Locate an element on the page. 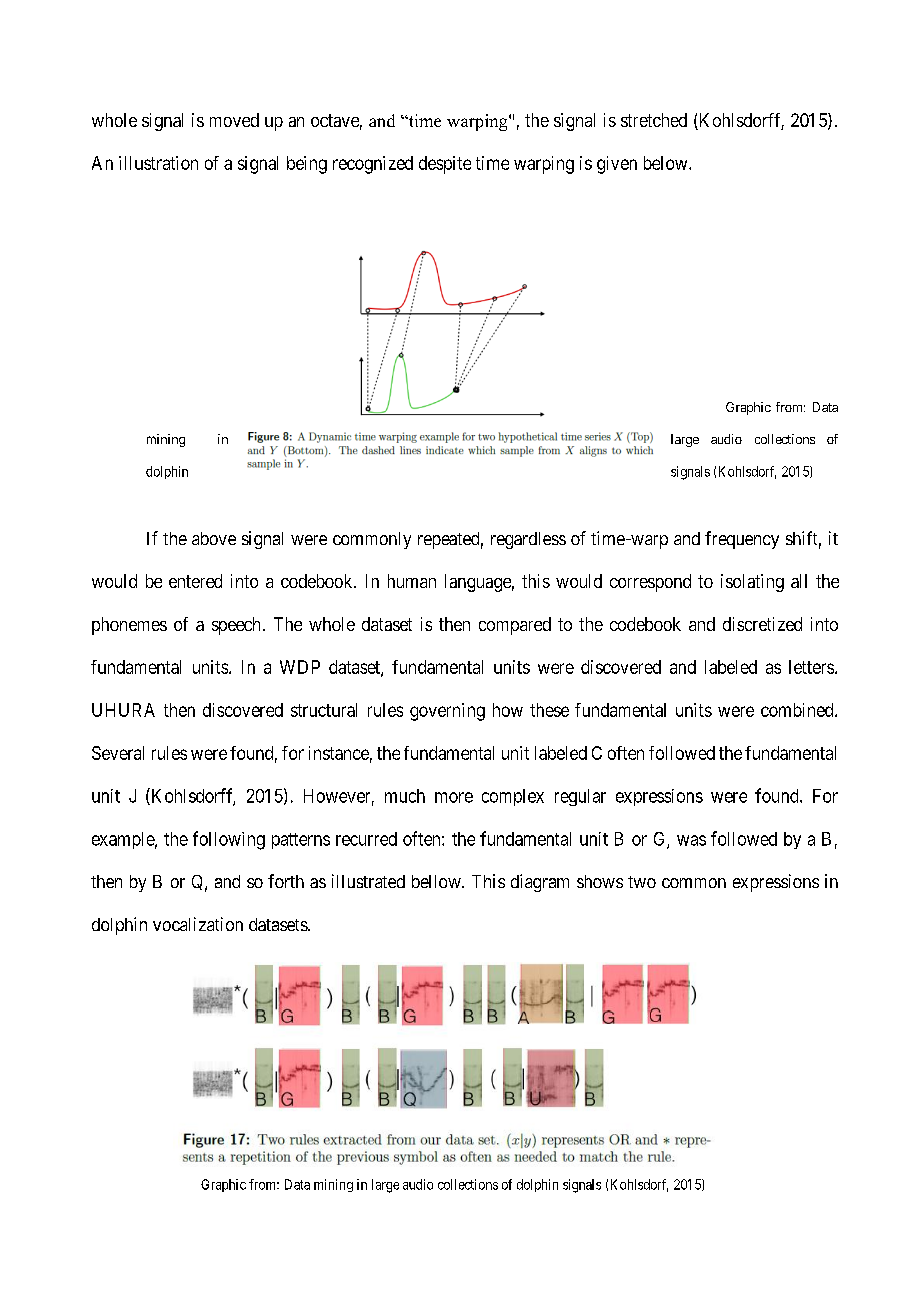  regardless is located at coordinates (528, 540).
